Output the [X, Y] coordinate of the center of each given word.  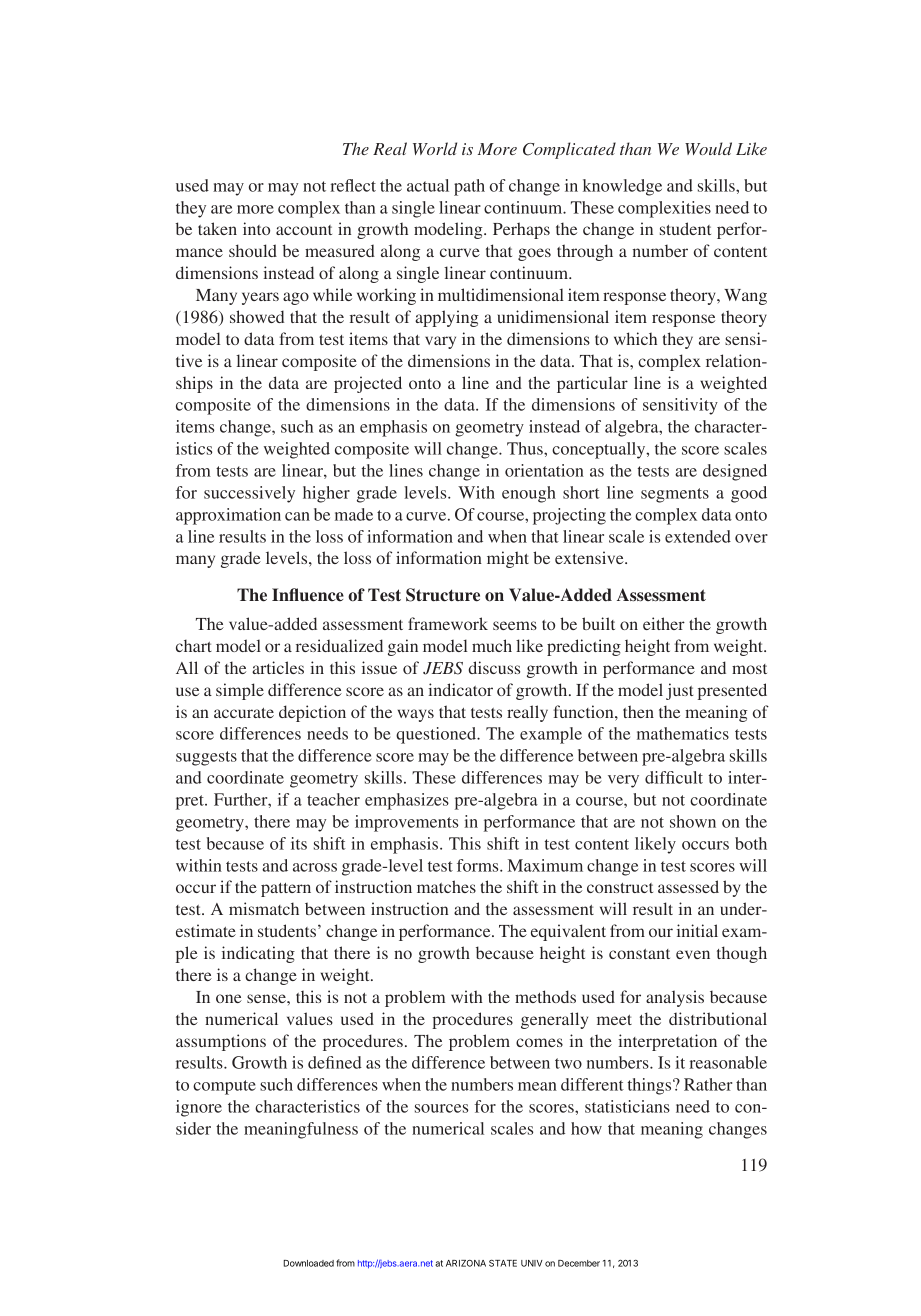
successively [249, 494]
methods [545, 996]
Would [708, 148]
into [256, 228]
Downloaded [308, 1263]
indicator [460, 689]
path [469, 187]
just [679, 691]
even [693, 954]
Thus [526, 448]
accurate [244, 713]
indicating [258, 954]
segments [675, 495]
